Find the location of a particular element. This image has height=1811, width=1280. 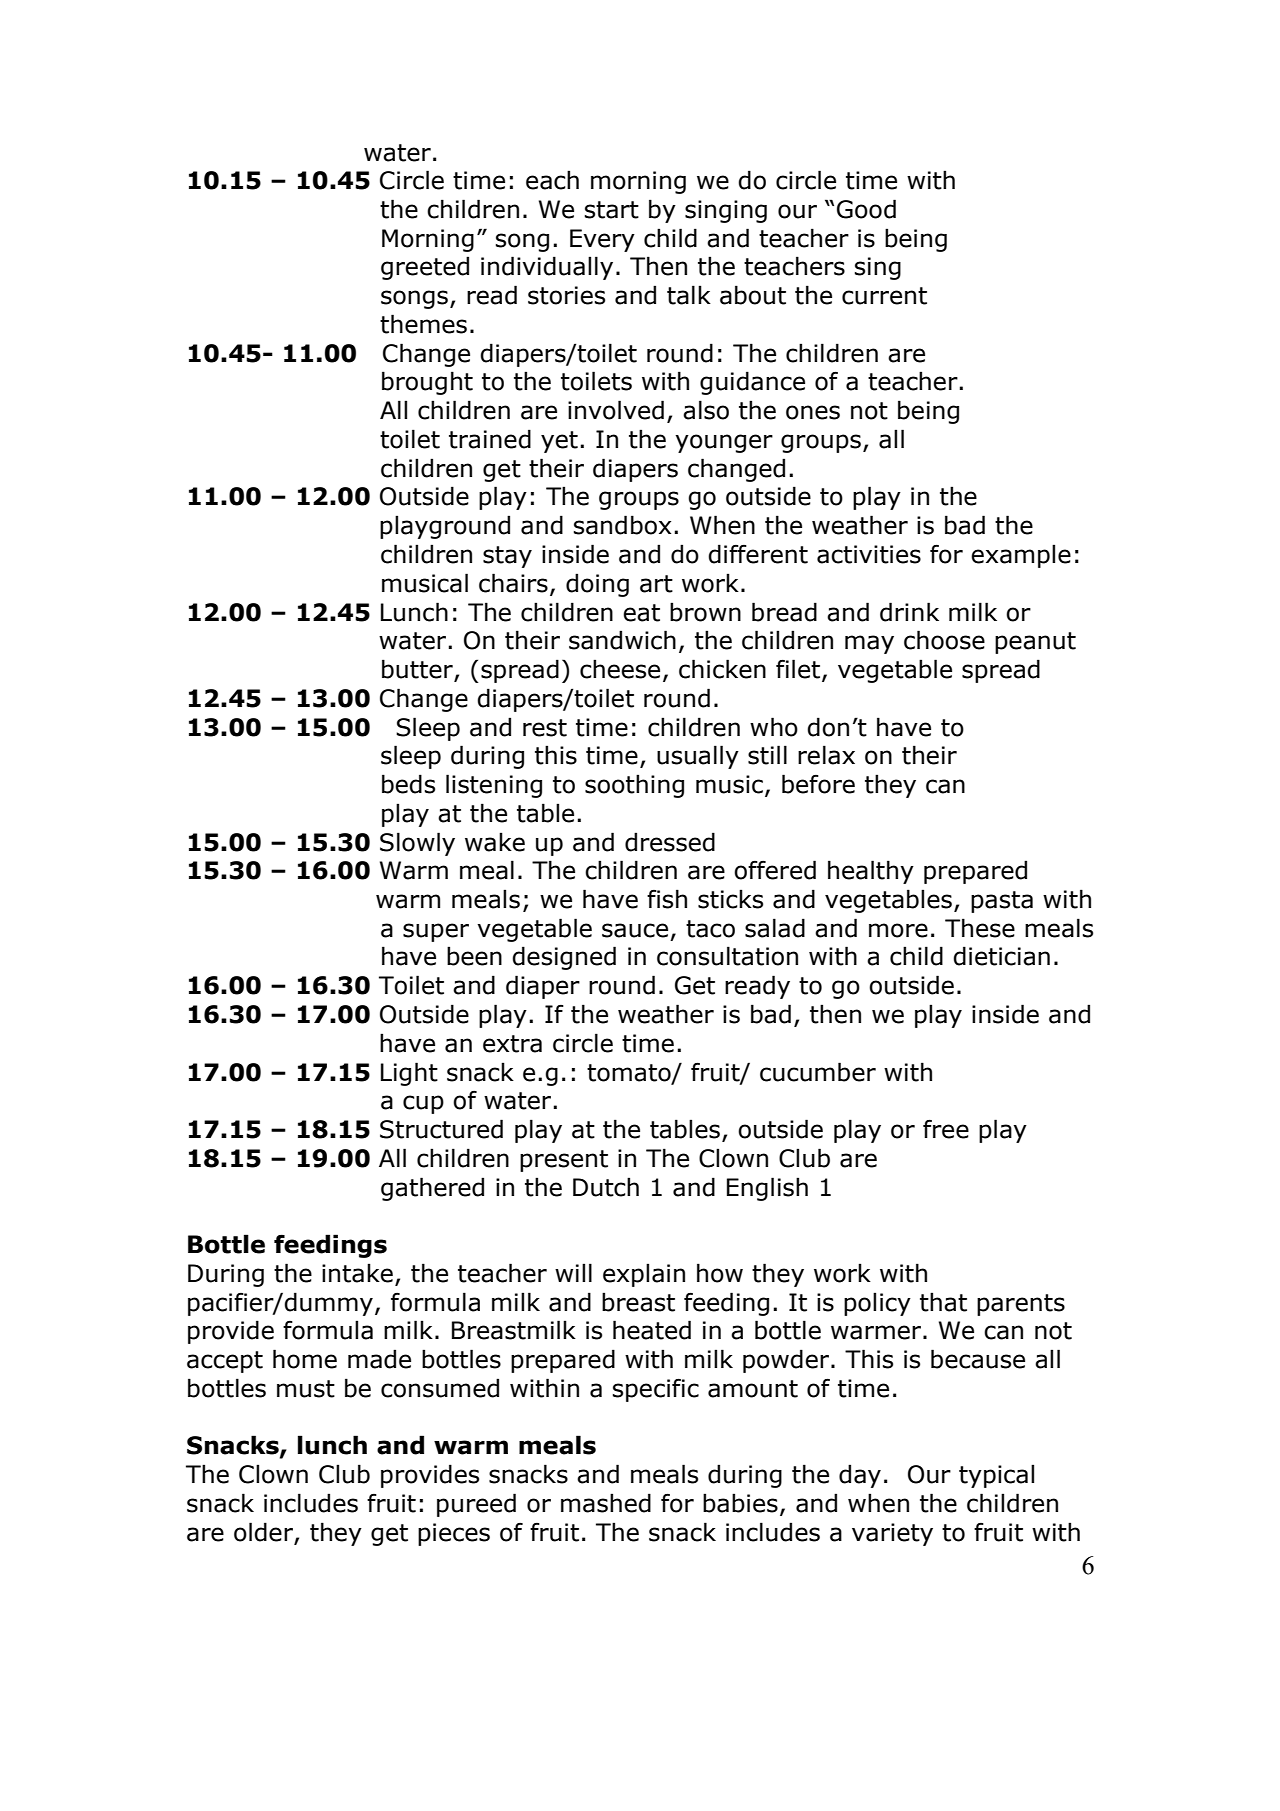

doing is located at coordinates (597, 585).
